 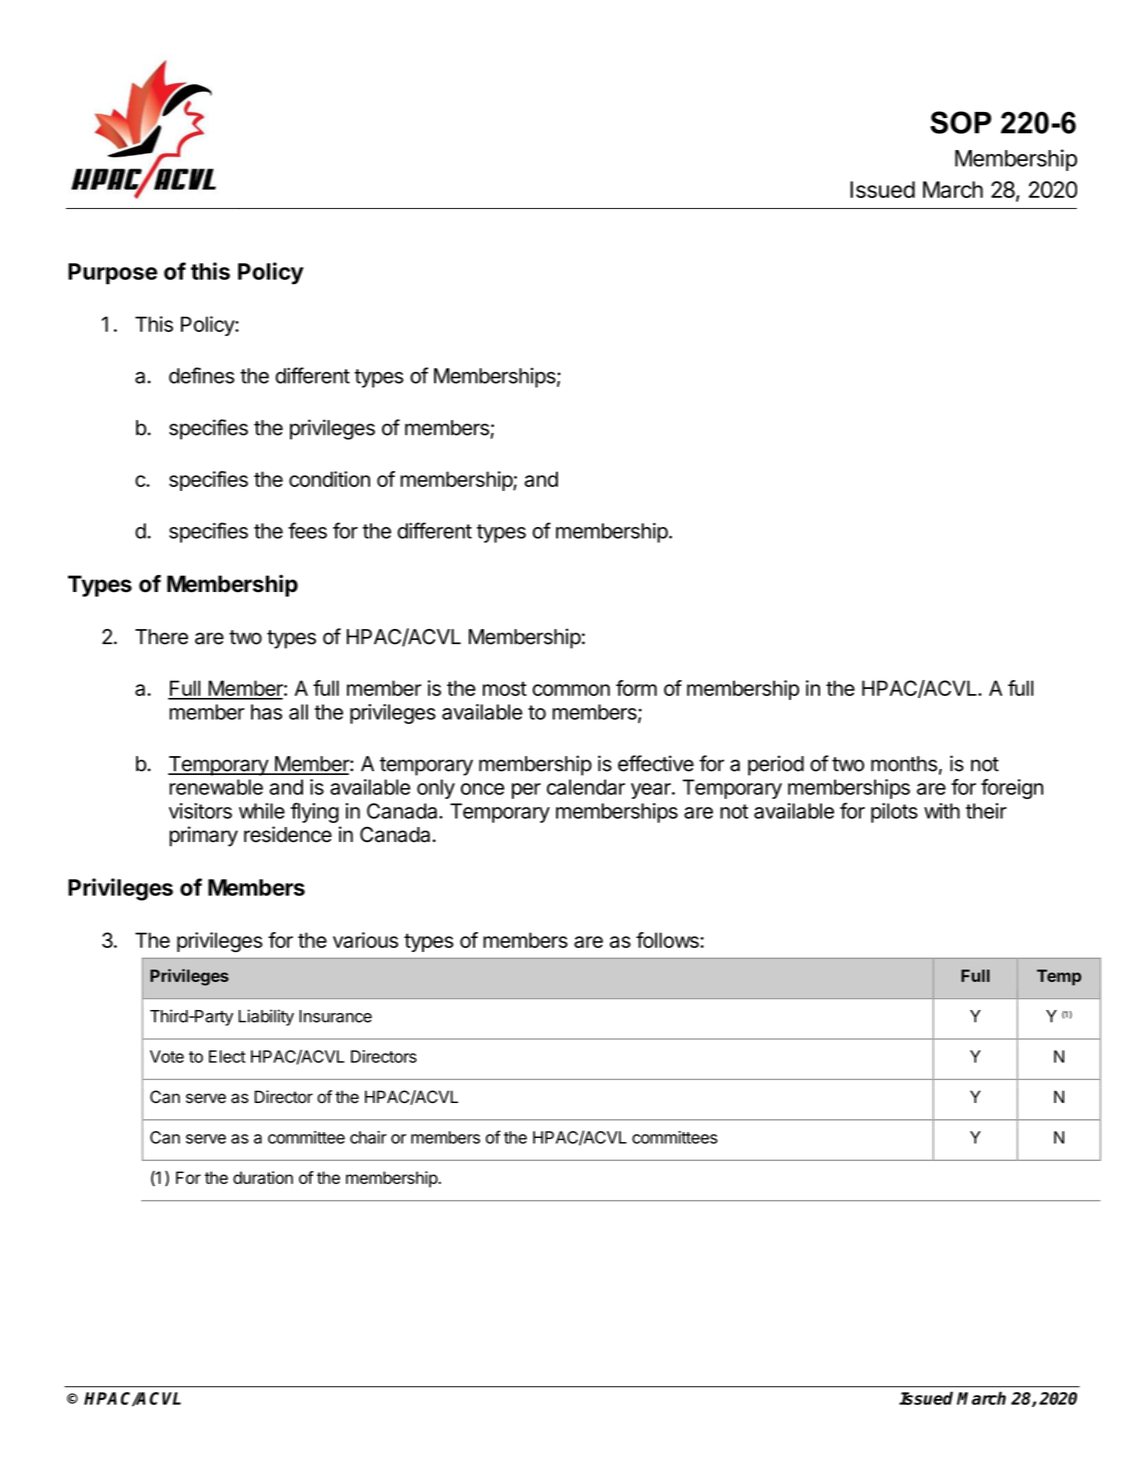 I want to click on months, so click(x=904, y=764).
